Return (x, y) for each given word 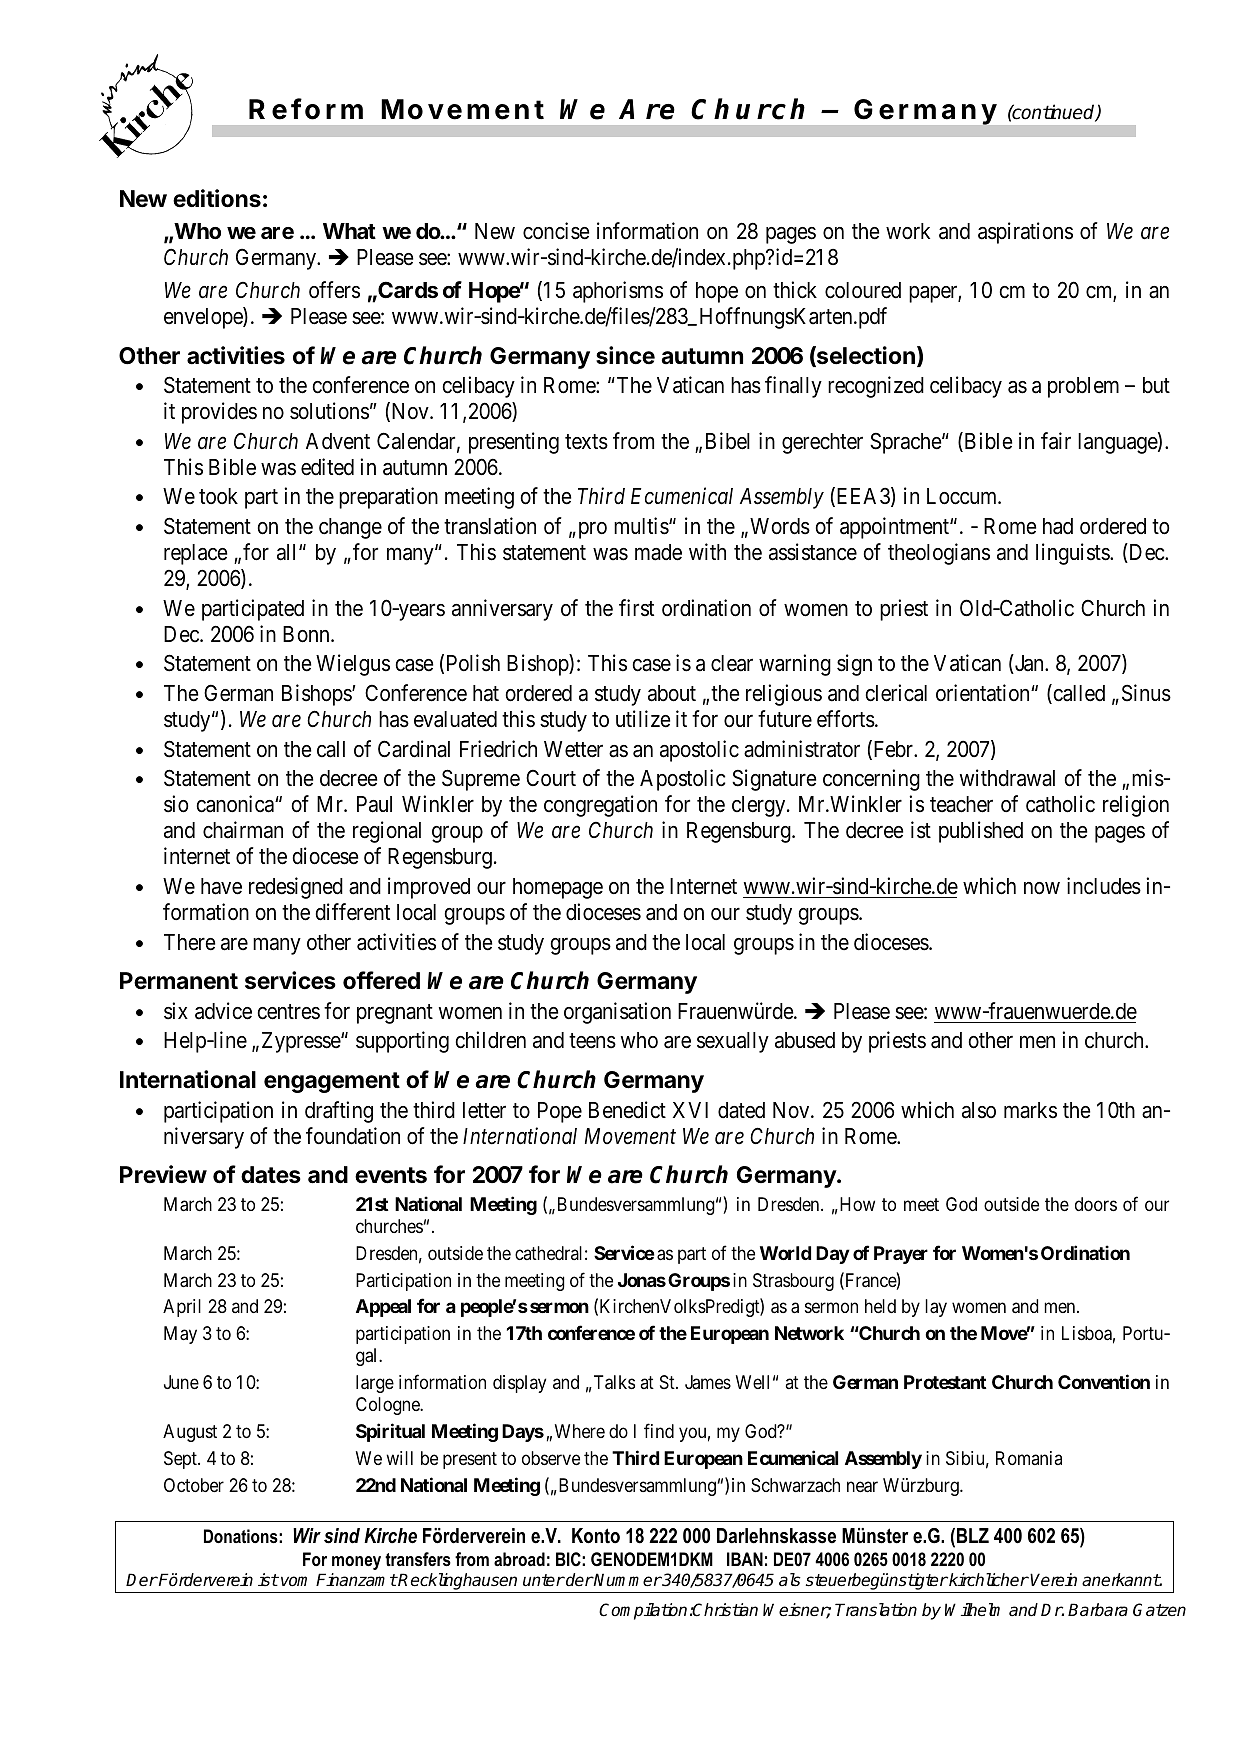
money (356, 1563)
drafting (339, 1112)
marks (1030, 1110)
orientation (984, 693)
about (672, 693)
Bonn (307, 634)
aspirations (1025, 233)
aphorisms (618, 292)
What (349, 231)
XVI (690, 1110)
